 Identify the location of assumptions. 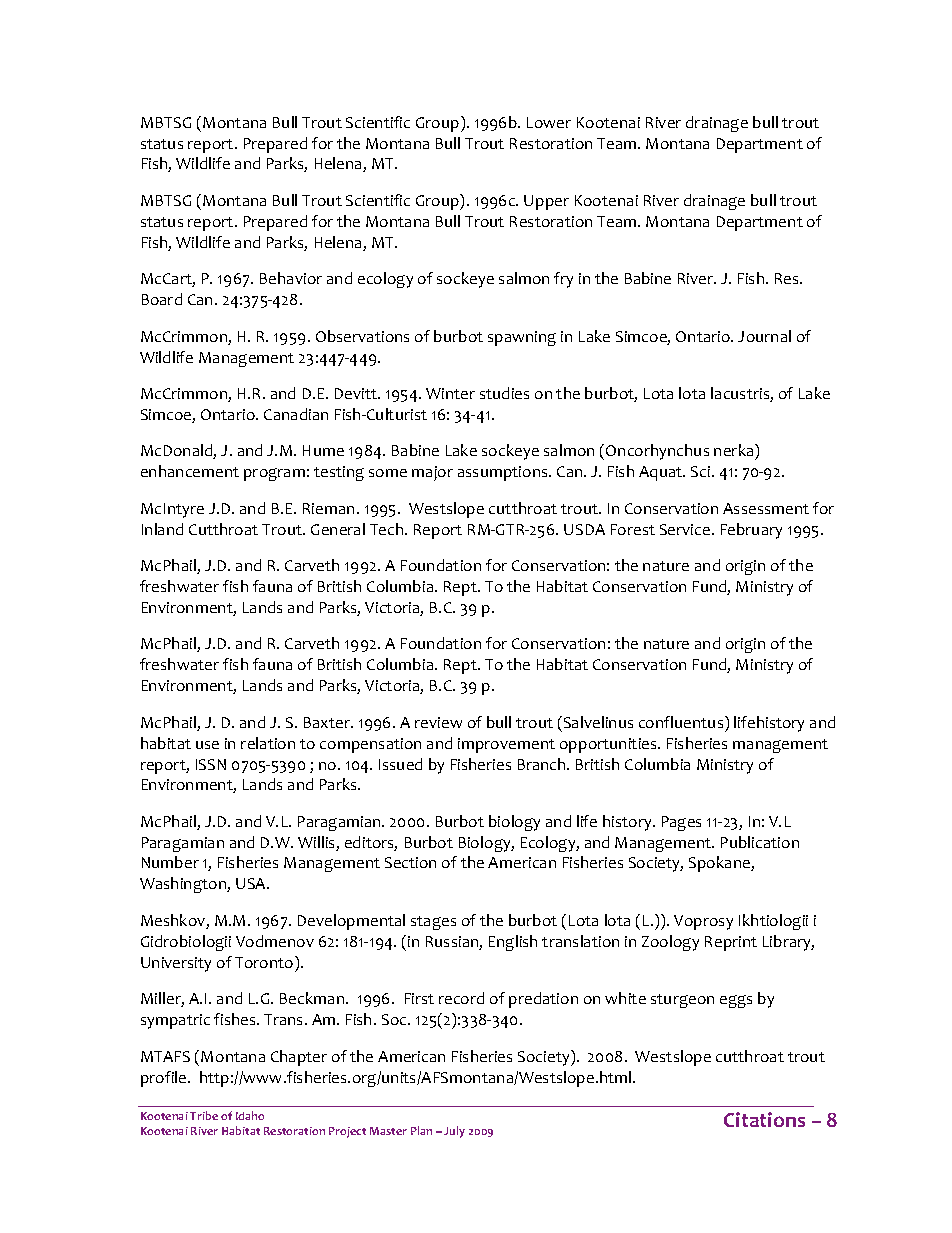
(504, 473).
